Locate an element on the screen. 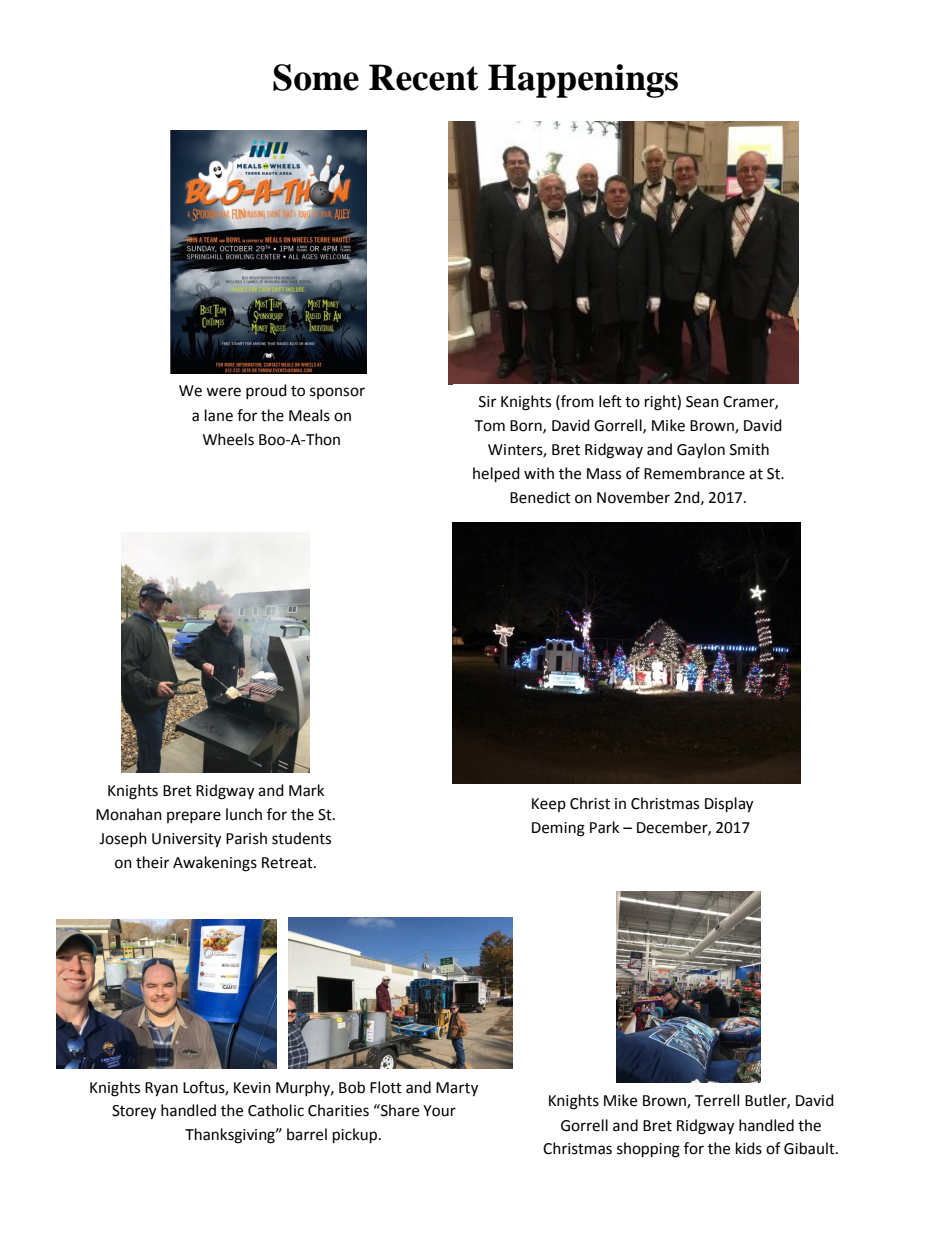  Tom is located at coordinates (489, 426).
